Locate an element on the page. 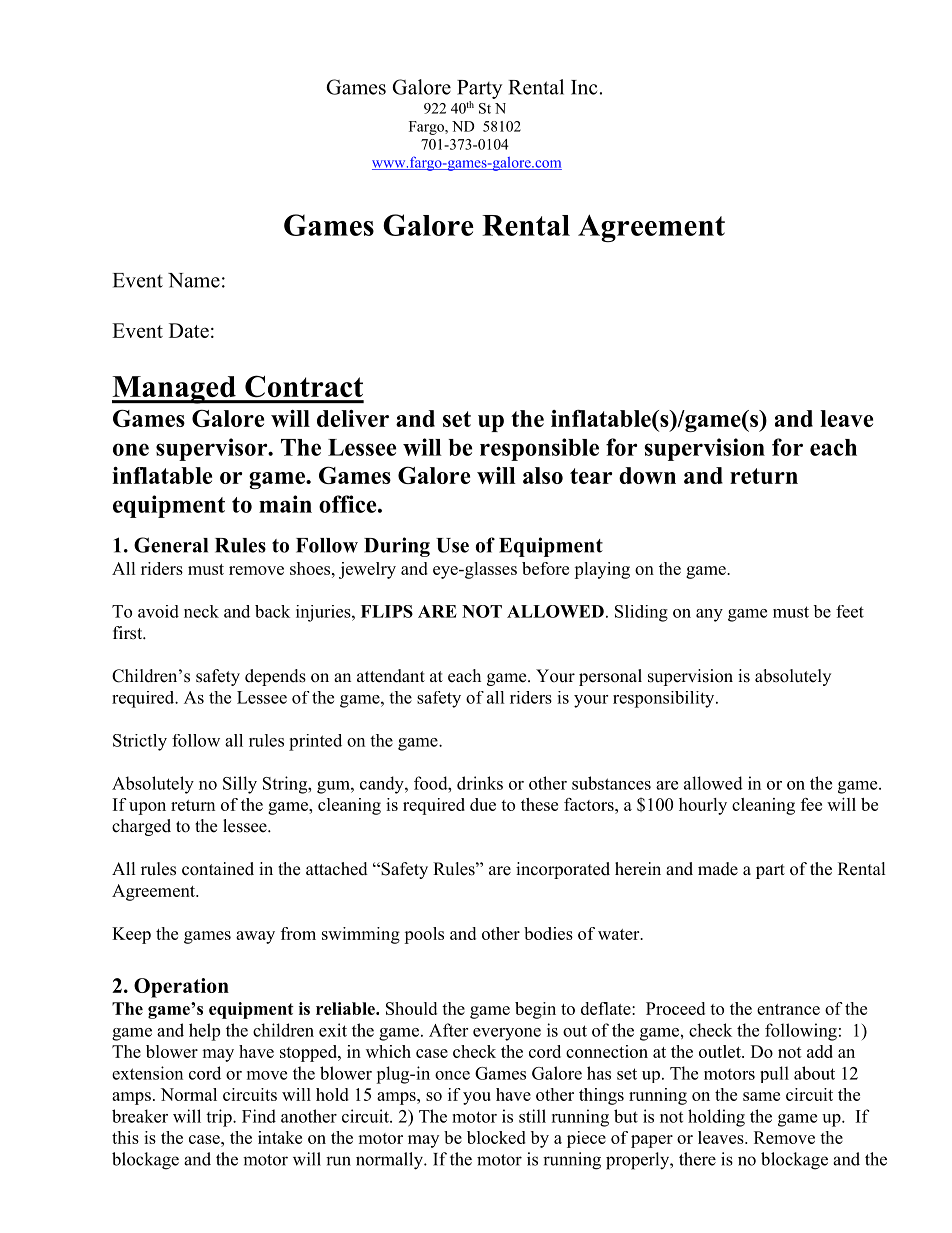 This document has height=1233, width=952. drinks is located at coordinates (480, 783).
